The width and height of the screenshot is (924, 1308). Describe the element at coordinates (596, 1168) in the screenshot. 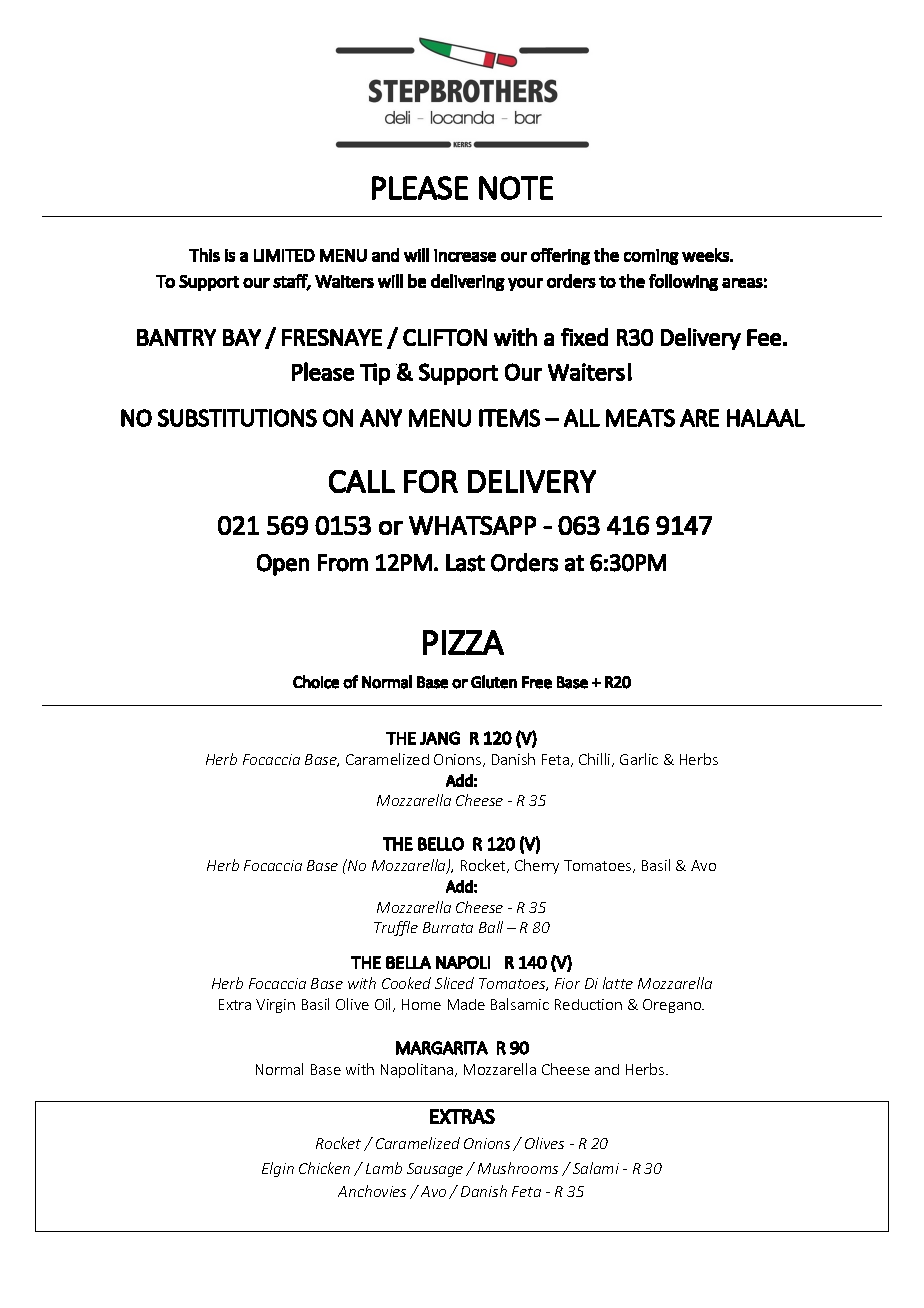

I see `Salami` at that location.
